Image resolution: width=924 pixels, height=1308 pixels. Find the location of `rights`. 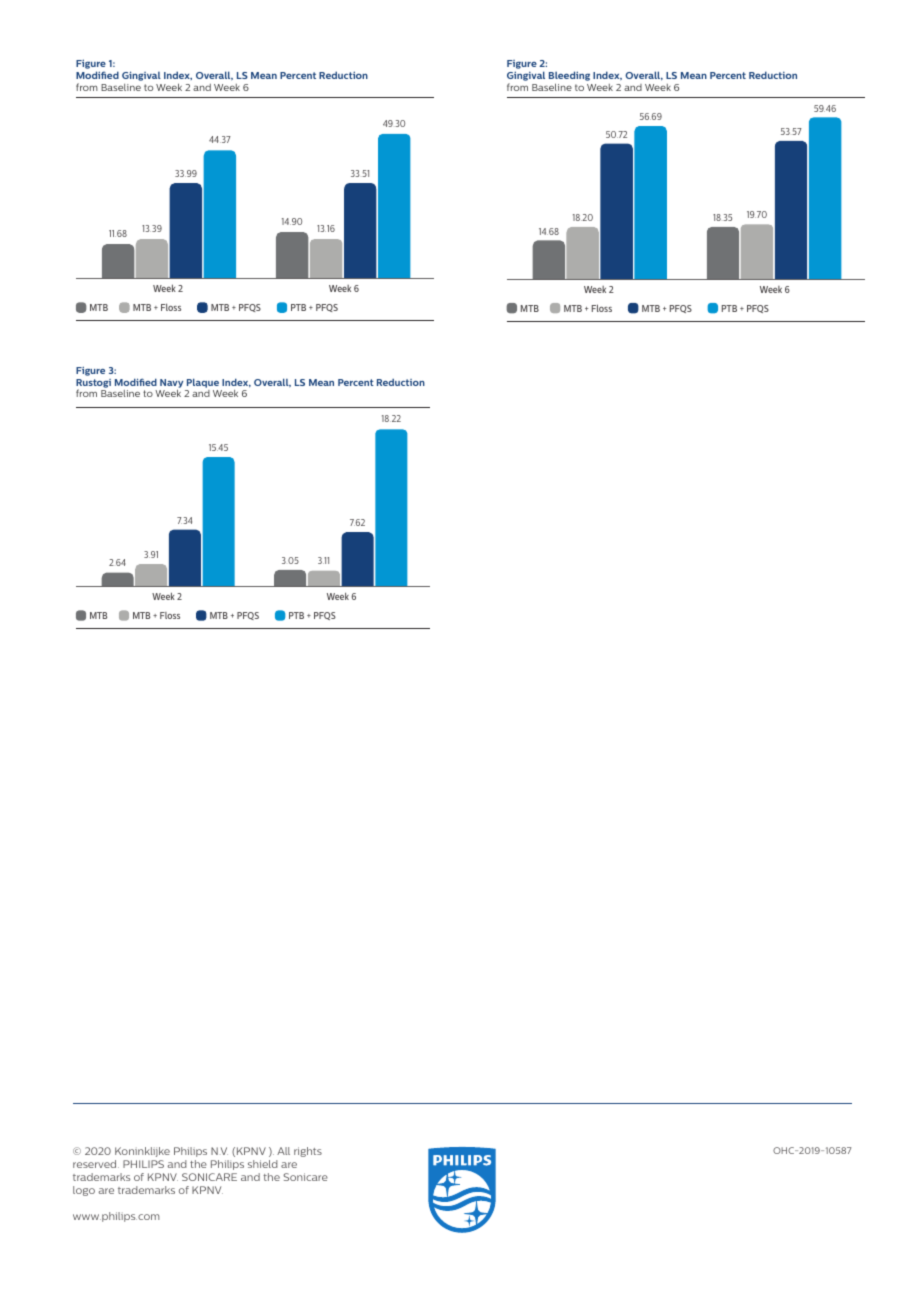

rights is located at coordinates (308, 1152).
